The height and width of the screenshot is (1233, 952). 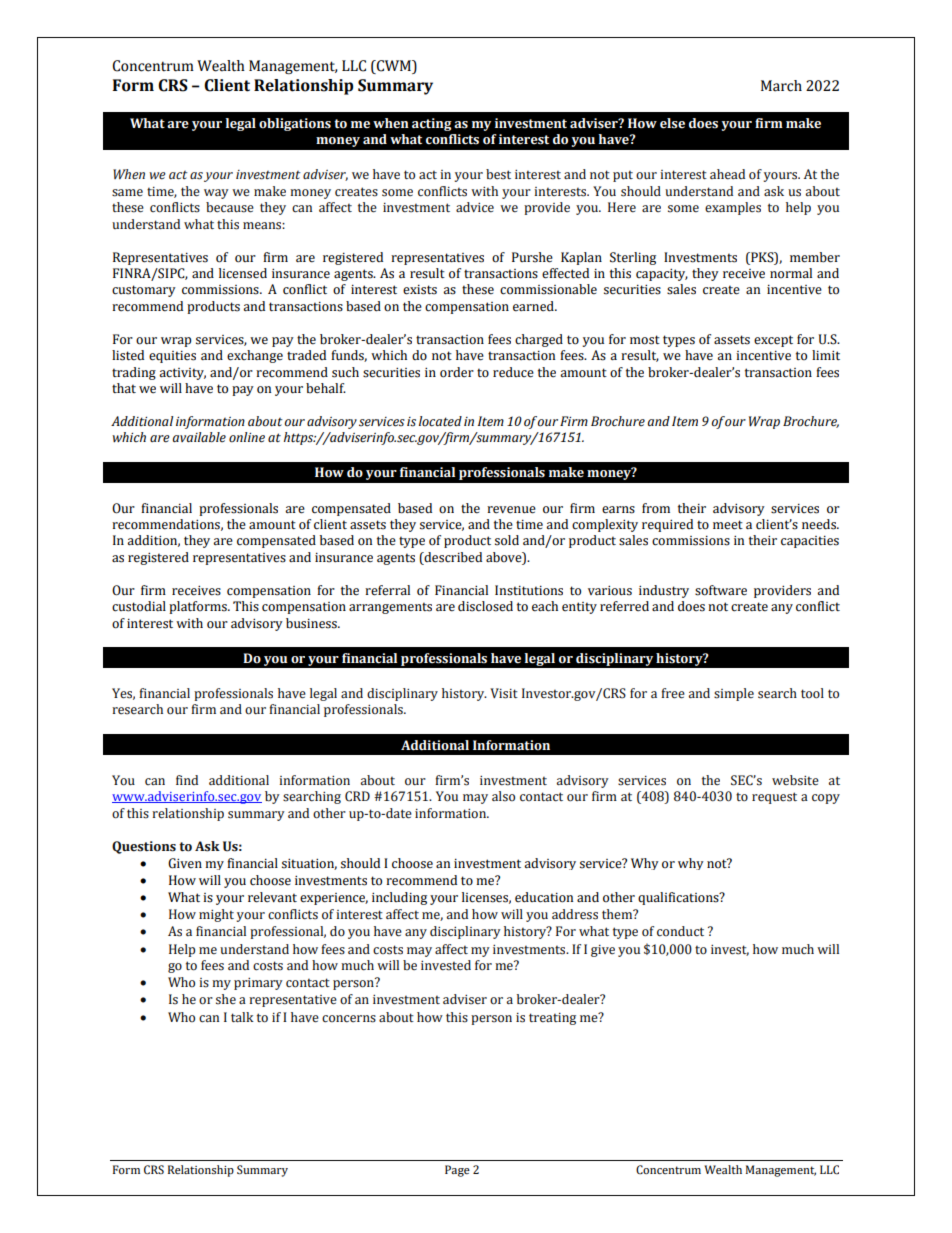 I want to click on Page, so click(x=457, y=1171).
